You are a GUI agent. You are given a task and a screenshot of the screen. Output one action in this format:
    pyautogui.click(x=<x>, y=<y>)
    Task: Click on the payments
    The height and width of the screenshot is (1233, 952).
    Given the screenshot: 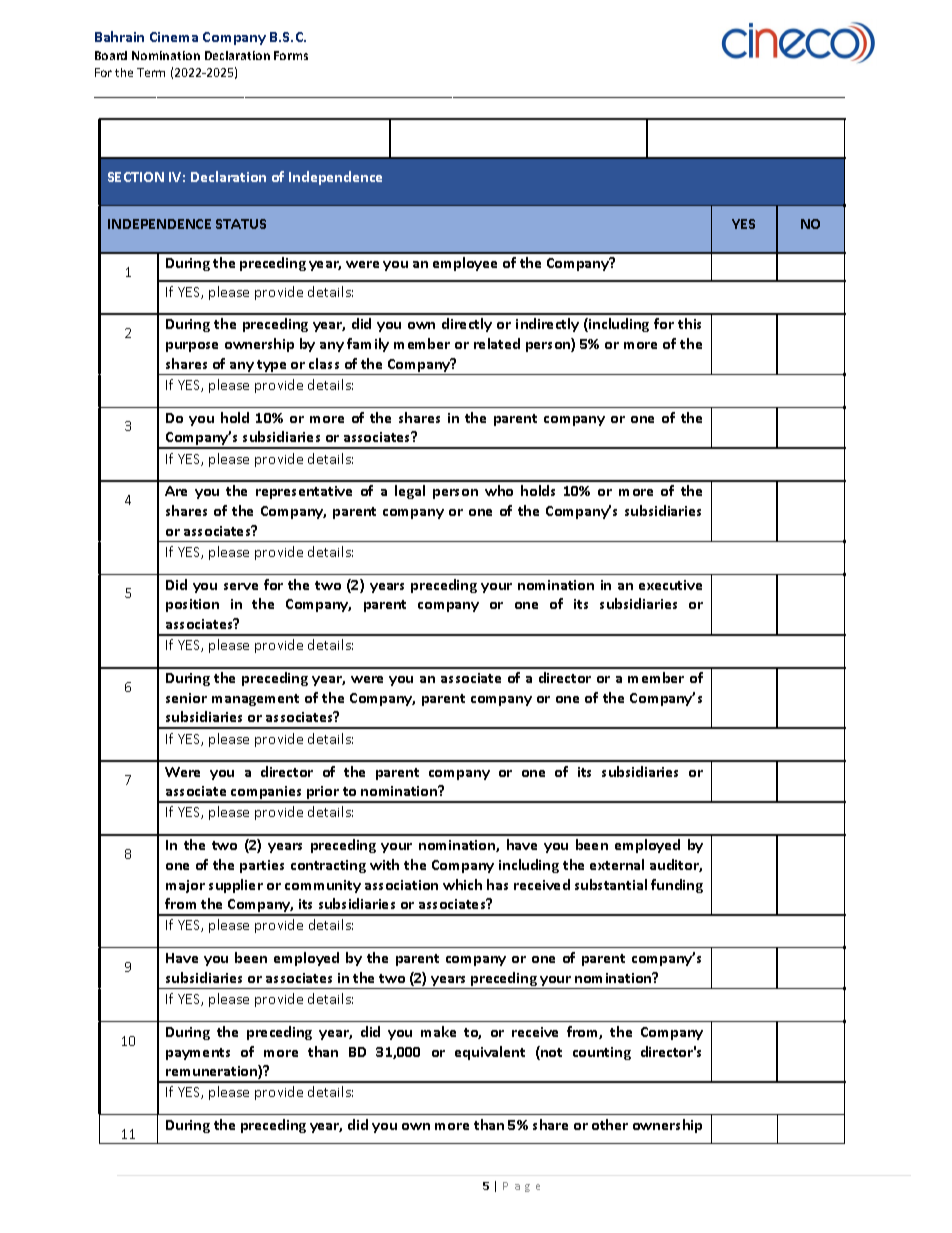 What is the action you would take?
    pyautogui.click(x=198, y=1054)
